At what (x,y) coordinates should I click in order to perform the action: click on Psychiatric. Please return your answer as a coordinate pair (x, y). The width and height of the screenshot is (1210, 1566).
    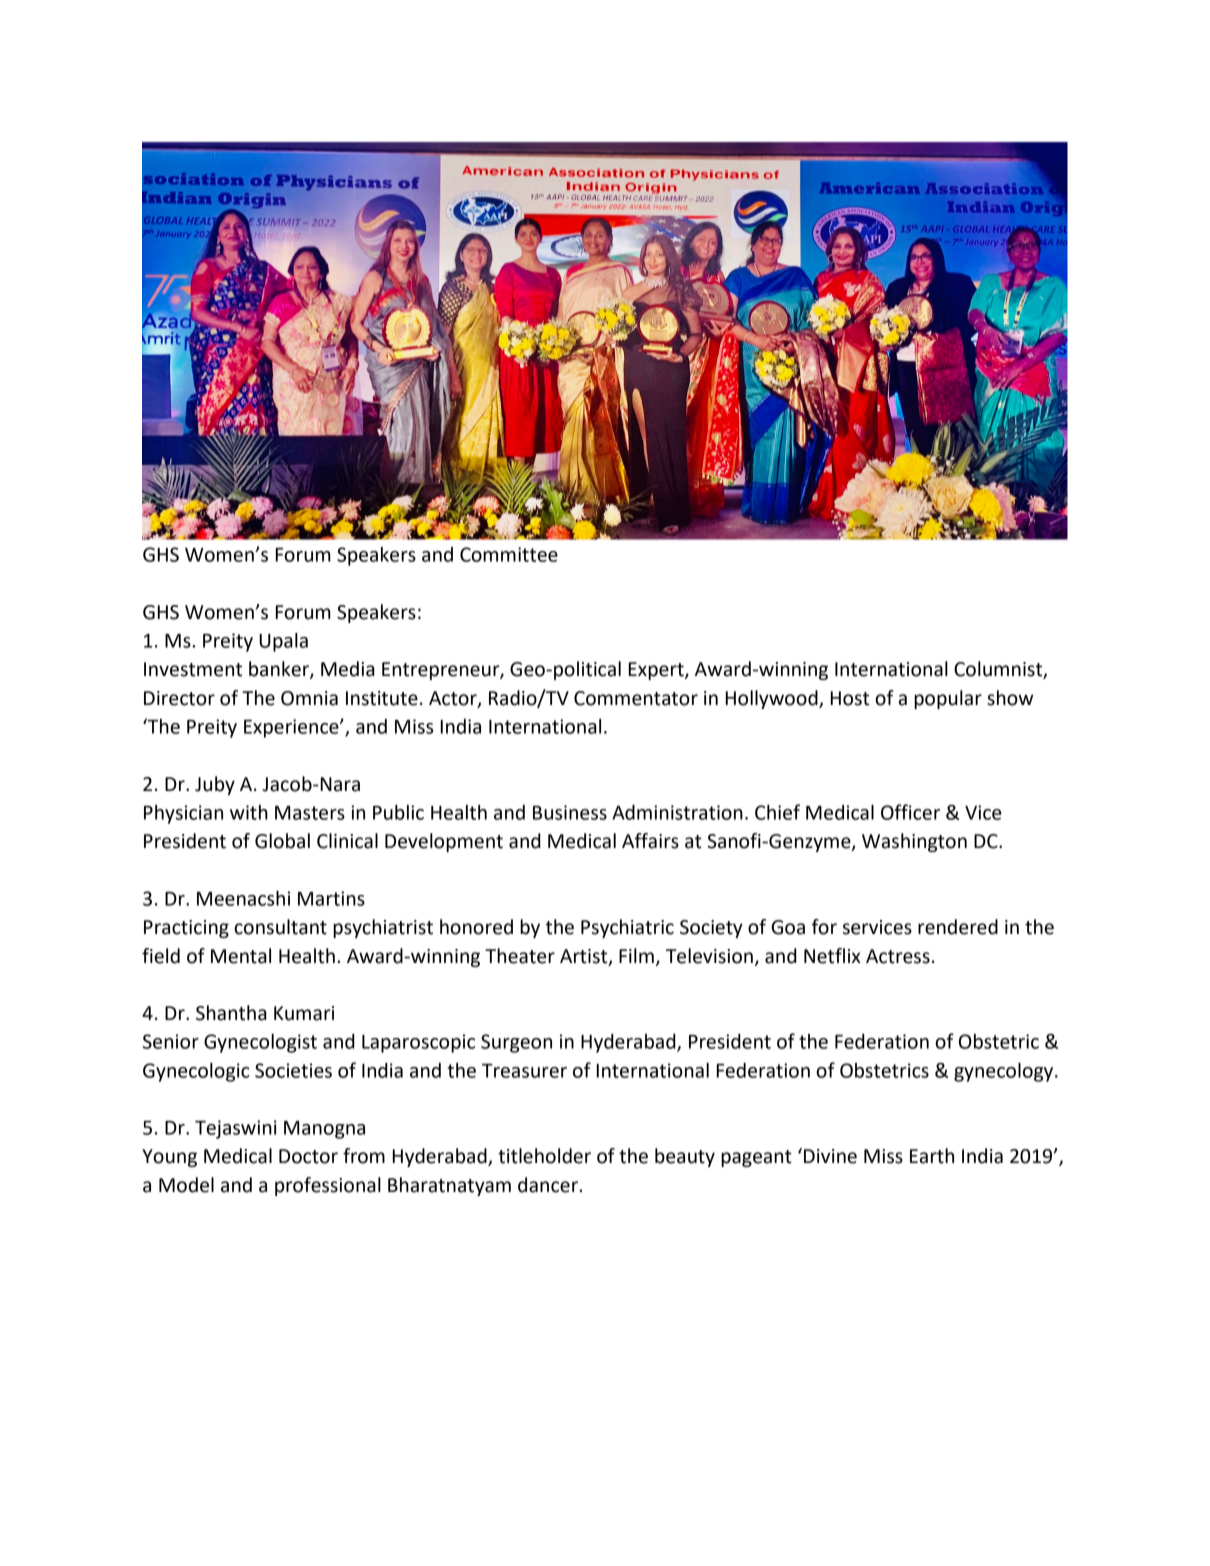
    Looking at the image, I should click on (627, 928).
